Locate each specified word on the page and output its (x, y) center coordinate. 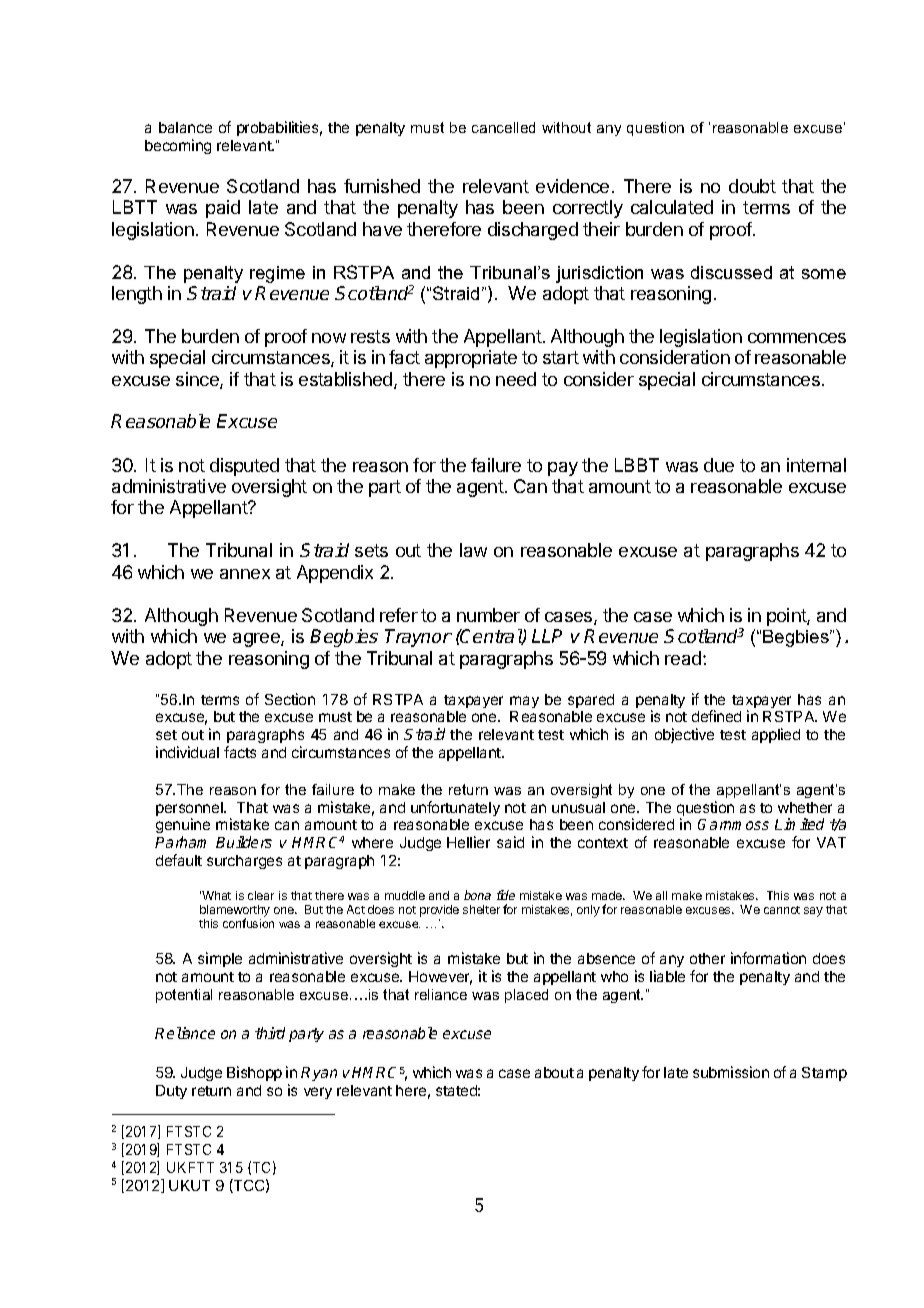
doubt (752, 186)
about (554, 1072)
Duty (171, 1092)
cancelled (503, 127)
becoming (178, 146)
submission (731, 1072)
